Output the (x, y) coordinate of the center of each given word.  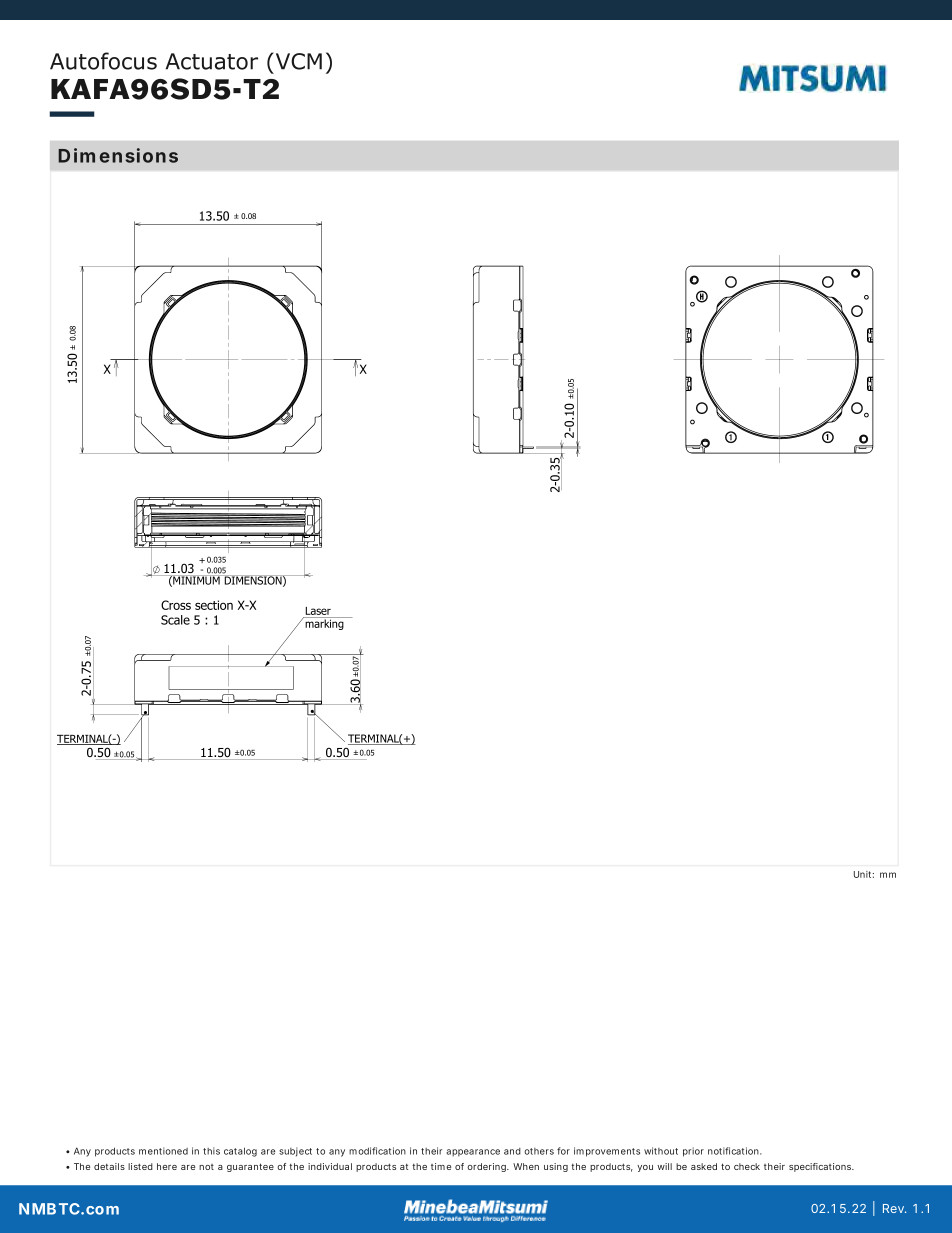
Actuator (212, 61)
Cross (176, 605)
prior (693, 1152)
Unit (864, 874)
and (512, 1151)
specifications (821, 1167)
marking (324, 623)
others (539, 1151)
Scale (175, 620)
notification (735, 1151)
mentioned (163, 1151)
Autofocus (103, 61)
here (167, 1166)
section (214, 605)
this (211, 1151)
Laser (318, 611)
